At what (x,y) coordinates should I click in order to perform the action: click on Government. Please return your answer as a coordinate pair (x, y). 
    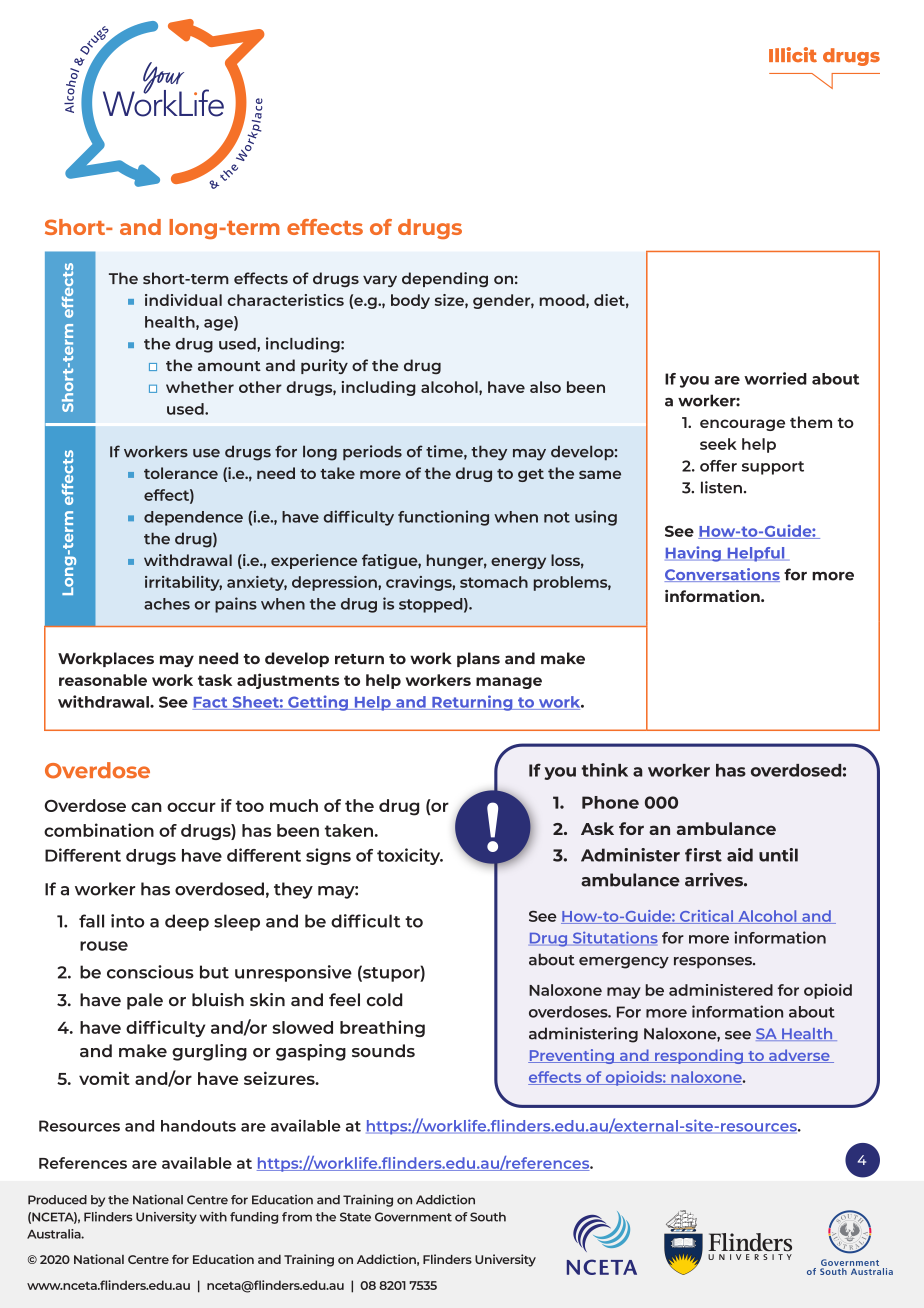
    Looking at the image, I should click on (413, 1217).
